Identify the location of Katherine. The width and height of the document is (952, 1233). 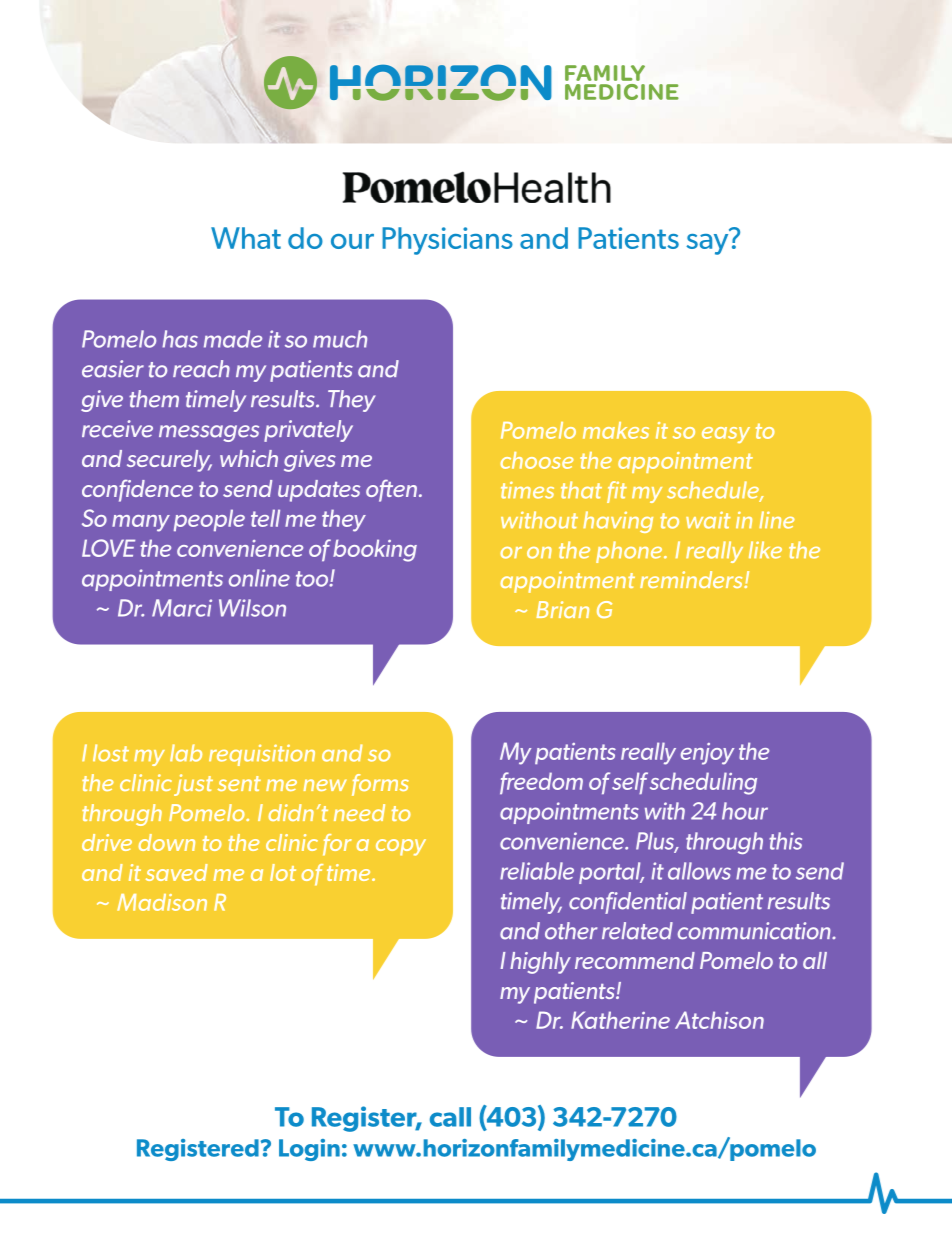
(620, 1020).
